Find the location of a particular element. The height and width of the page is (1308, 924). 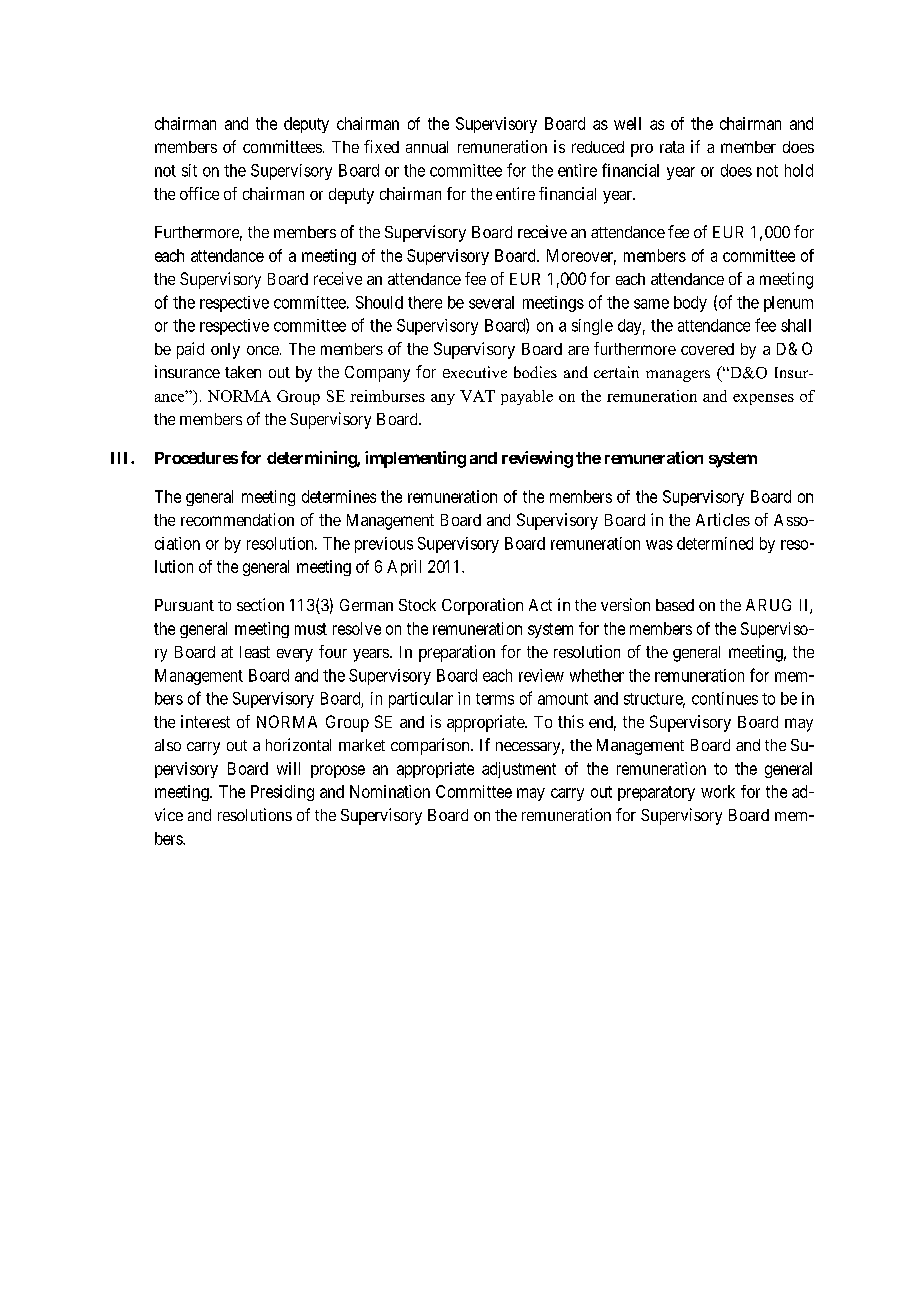

annual is located at coordinates (427, 147).
